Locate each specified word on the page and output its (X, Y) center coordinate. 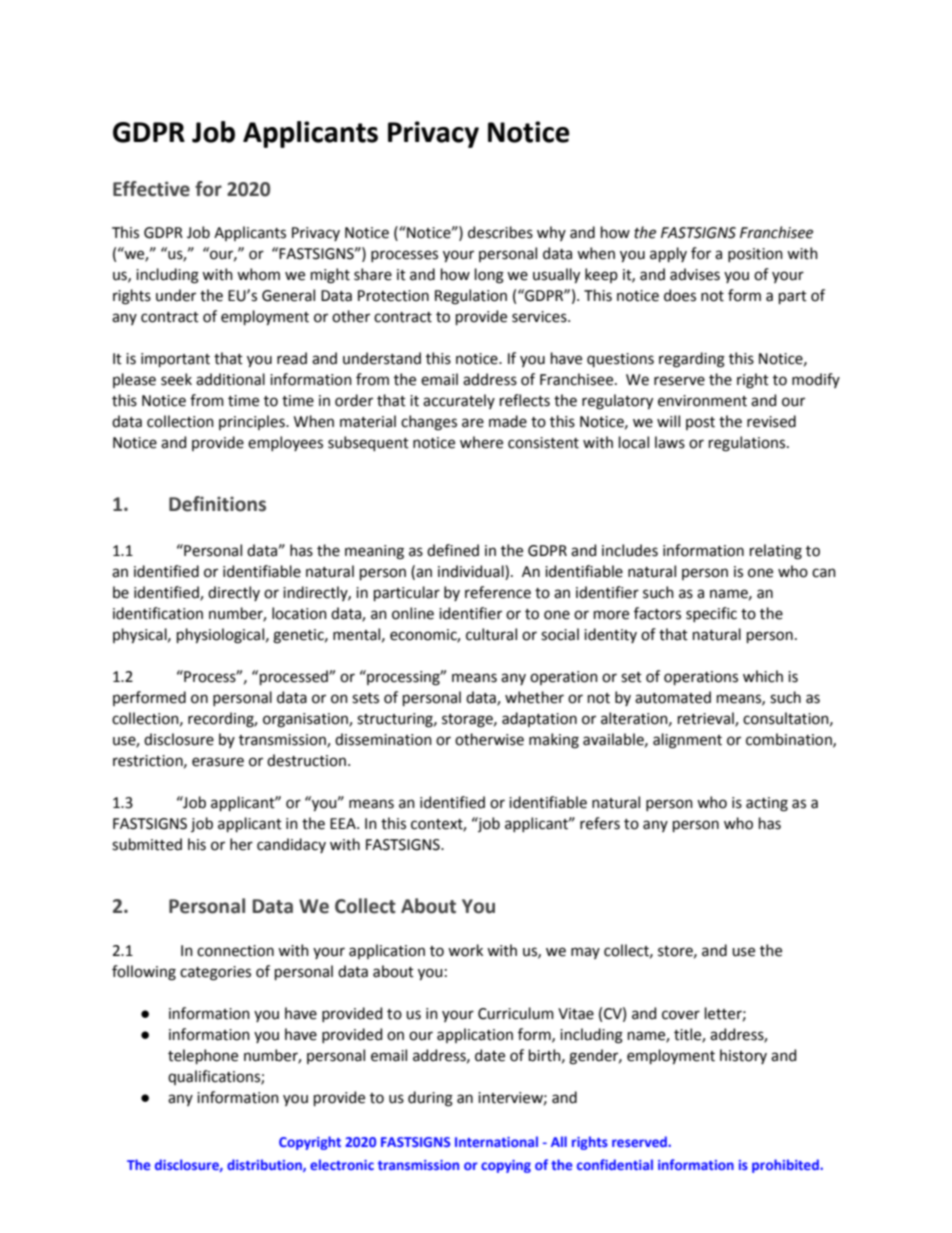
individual (472, 571)
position (755, 255)
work (465, 950)
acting (767, 804)
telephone (203, 1056)
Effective (151, 189)
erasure (218, 762)
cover (681, 1015)
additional (230, 379)
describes (500, 232)
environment (702, 401)
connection (235, 951)
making (554, 741)
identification (158, 613)
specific (711, 614)
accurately (459, 401)
